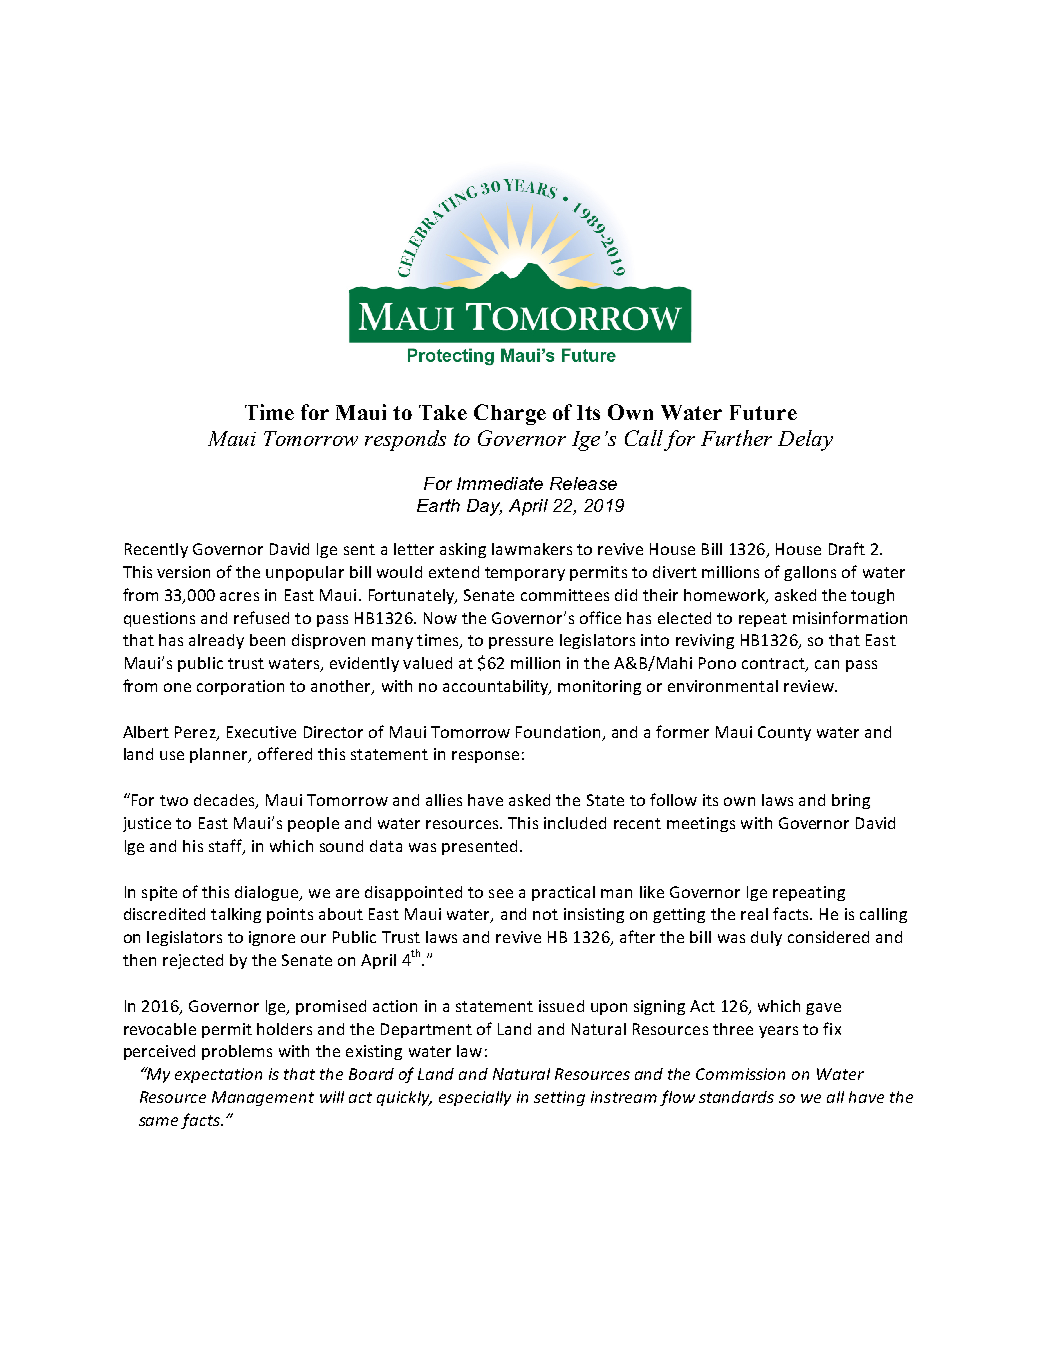 The height and width of the page is (1346, 1040). Describe the element at coordinates (236, 915) in the page. I see `talking` at that location.
